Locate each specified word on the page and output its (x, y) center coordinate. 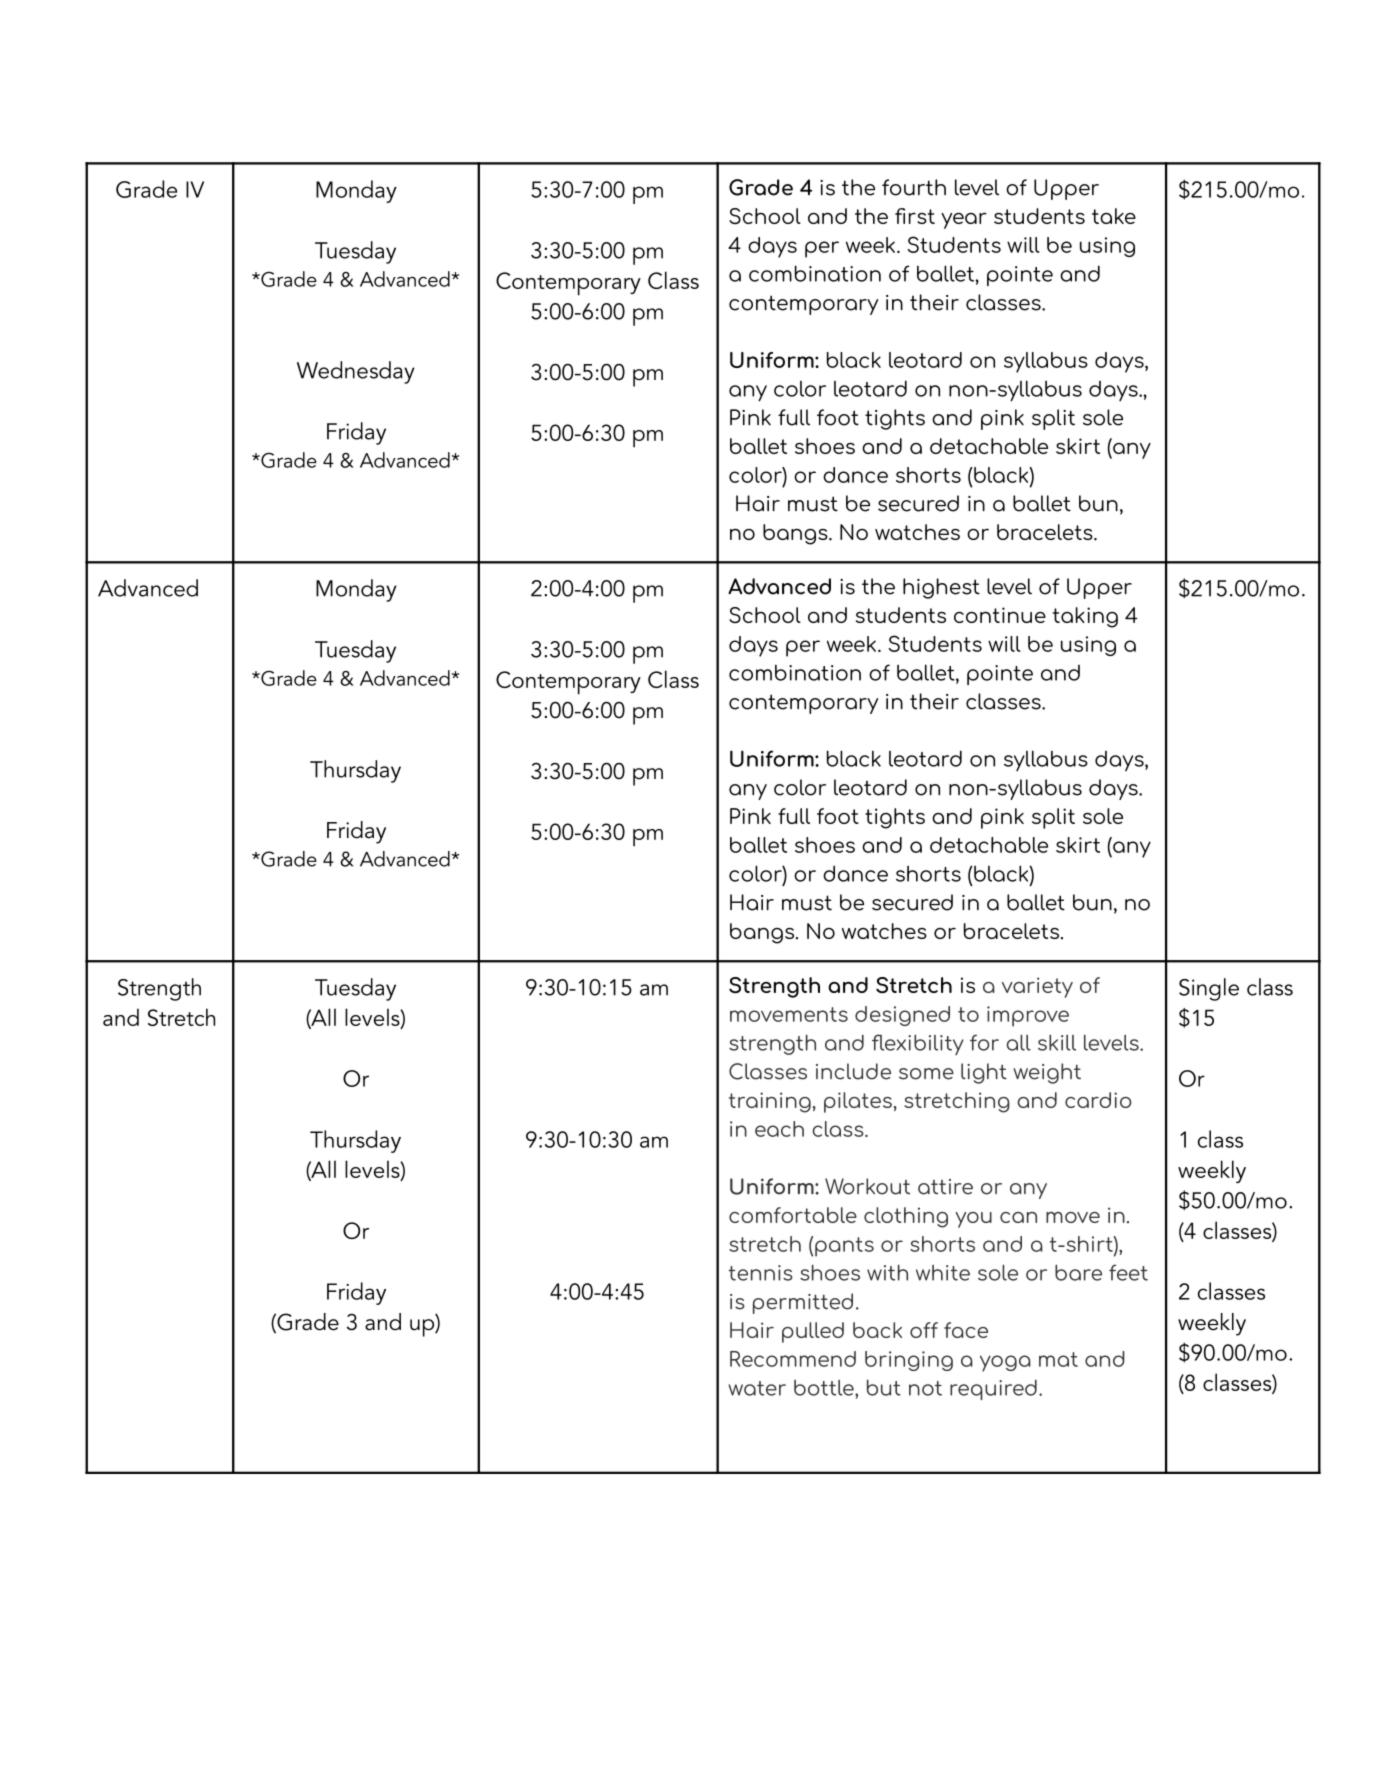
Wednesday (356, 372)
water (757, 1388)
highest (941, 588)
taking (1085, 617)
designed (902, 1016)
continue (1000, 615)
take (1114, 216)
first (915, 216)
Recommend (793, 1359)
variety (1037, 987)
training (770, 1102)
